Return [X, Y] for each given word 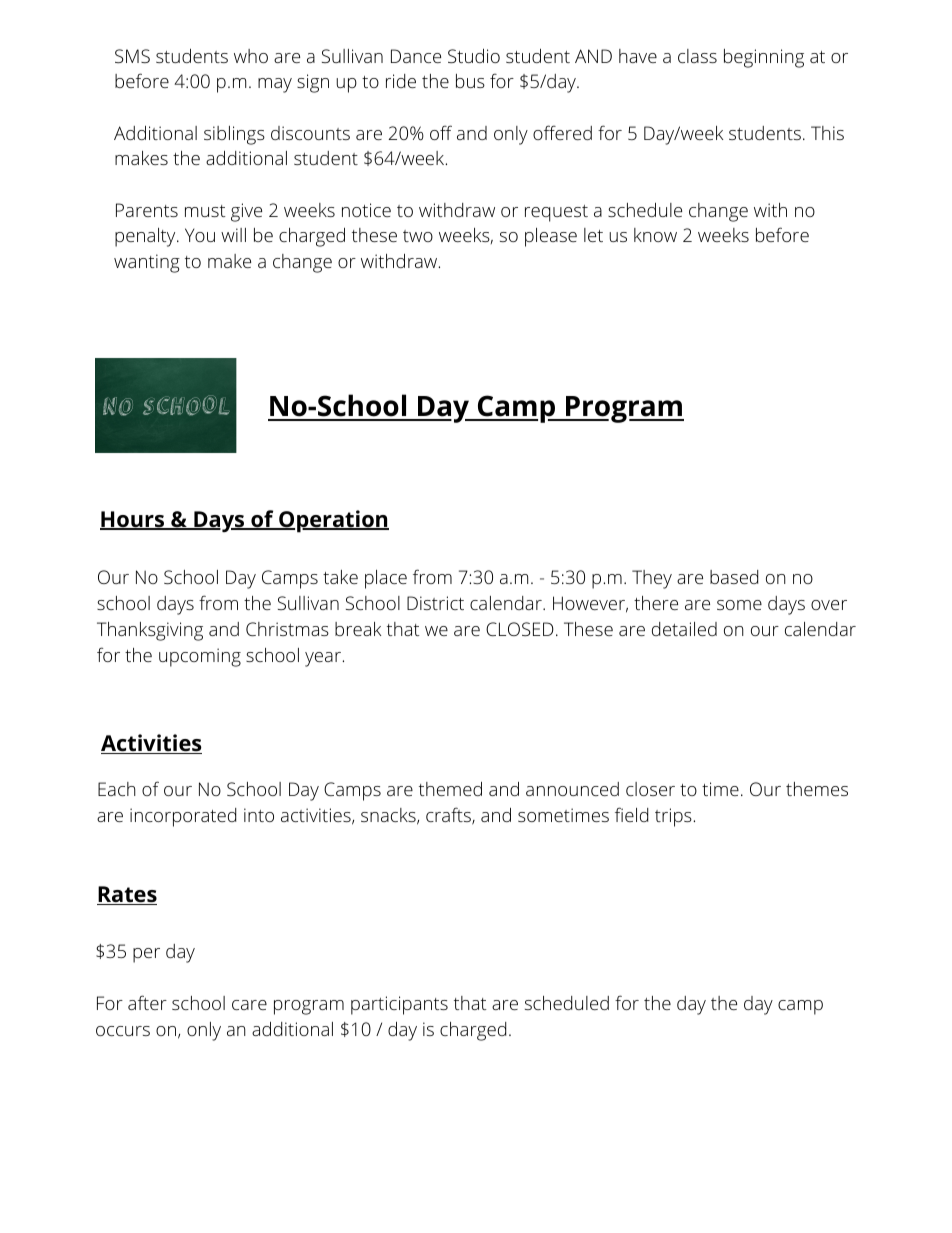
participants [399, 1005]
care [249, 1005]
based [734, 577]
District [435, 603]
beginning [764, 58]
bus [470, 81]
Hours [133, 520]
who [251, 56]
